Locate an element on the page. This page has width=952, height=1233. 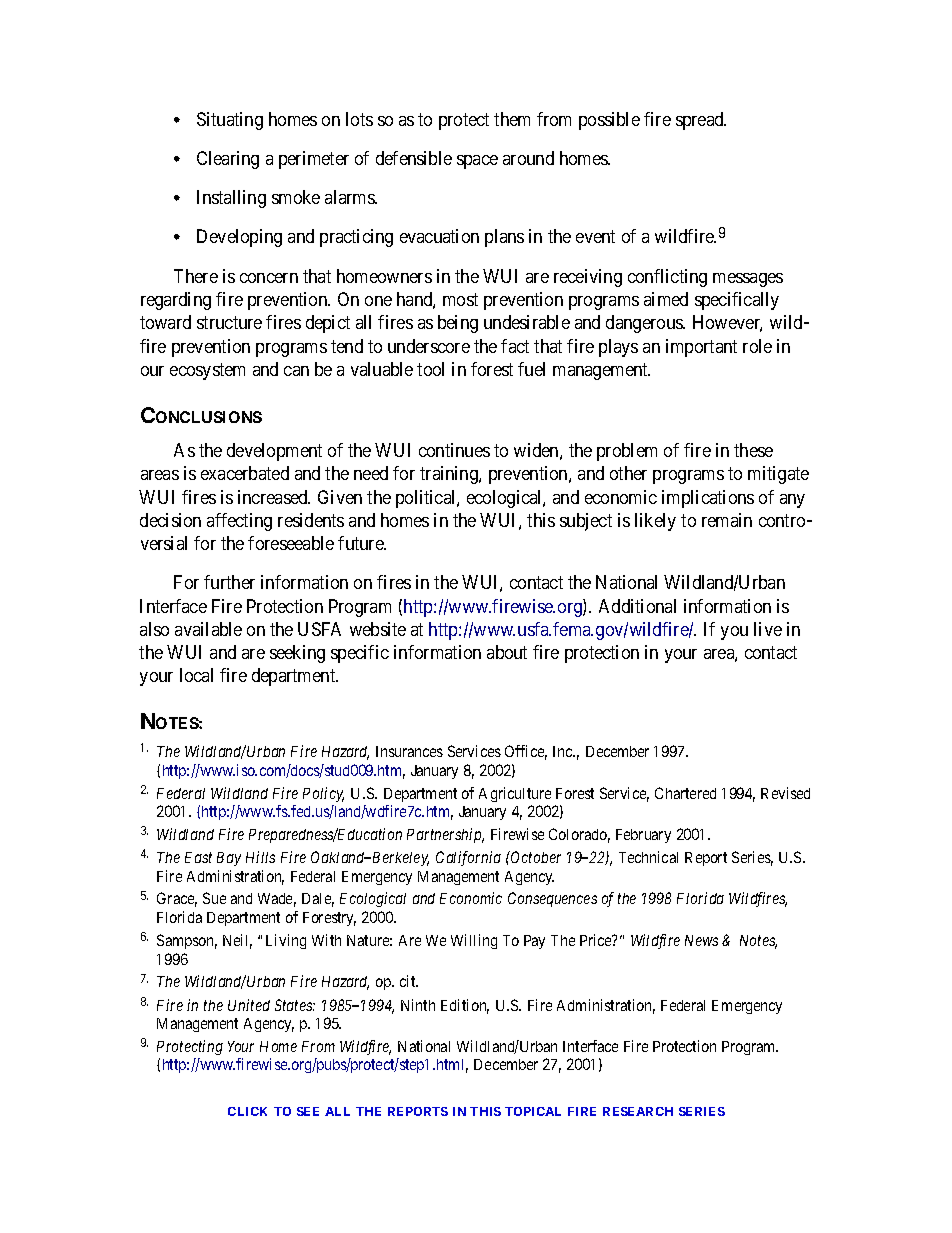
live is located at coordinates (768, 629).
